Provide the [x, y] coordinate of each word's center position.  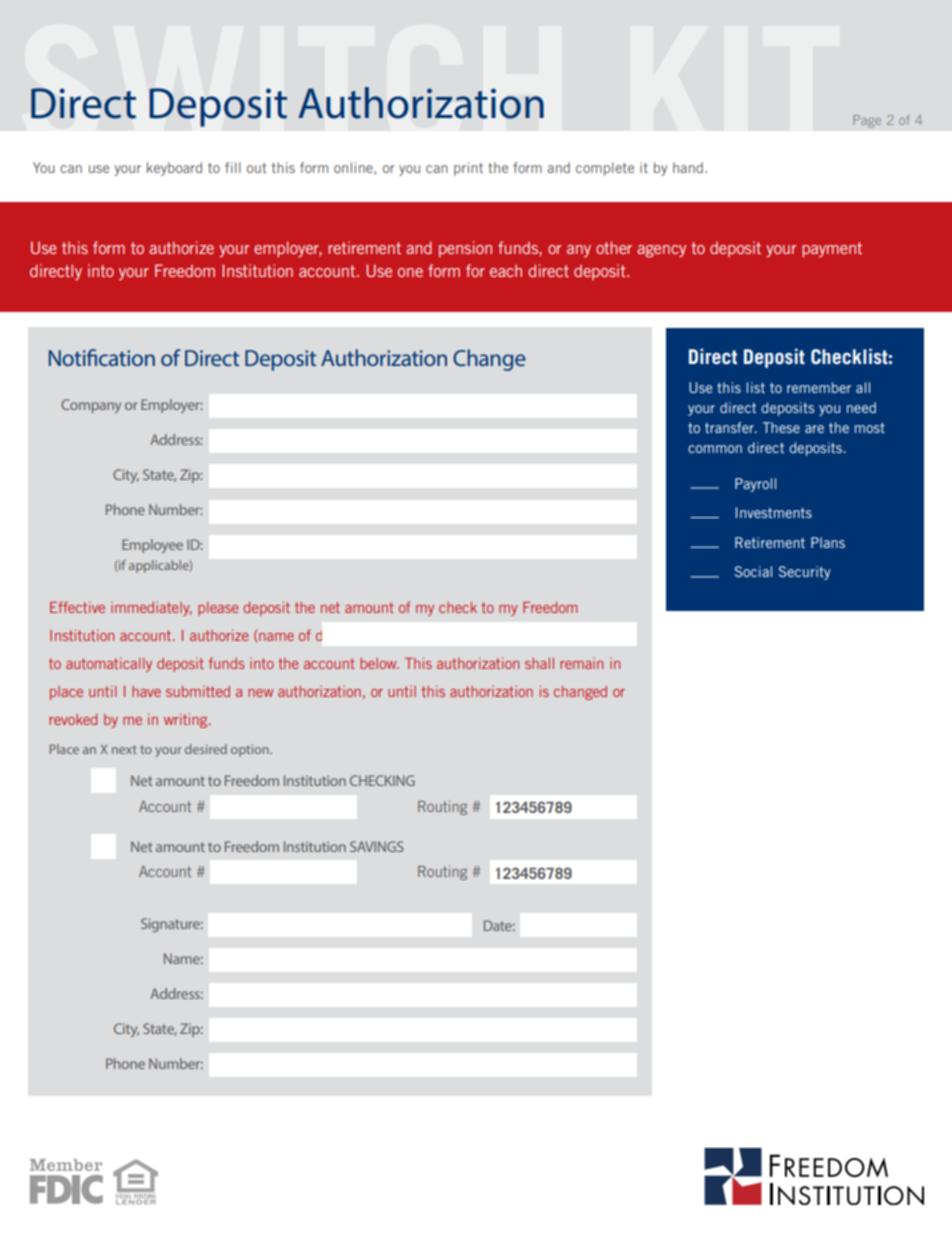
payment [832, 249]
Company [91, 406]
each [506, 271]
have [146, 691]
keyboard [174, 169]
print [468, 169]
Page [867, 121]
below [379, 663]
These [781, 427]
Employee [152, 546]
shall [539, 663]
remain [581, 663]
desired [206, 749]
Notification [102, 357]
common [715, 449]
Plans [828, 542]
